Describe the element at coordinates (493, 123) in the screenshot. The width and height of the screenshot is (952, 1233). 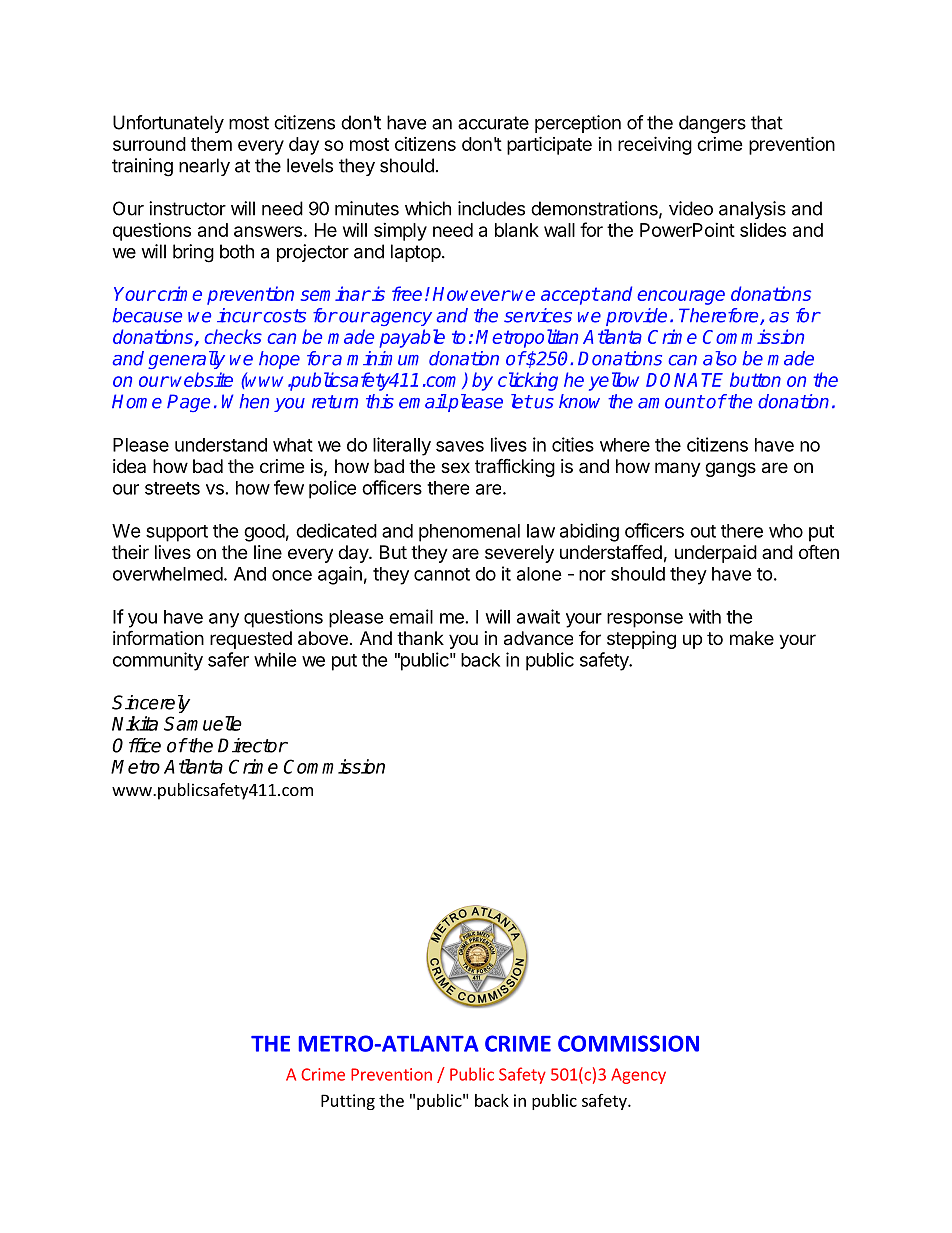
I see `accurate` at that location.
